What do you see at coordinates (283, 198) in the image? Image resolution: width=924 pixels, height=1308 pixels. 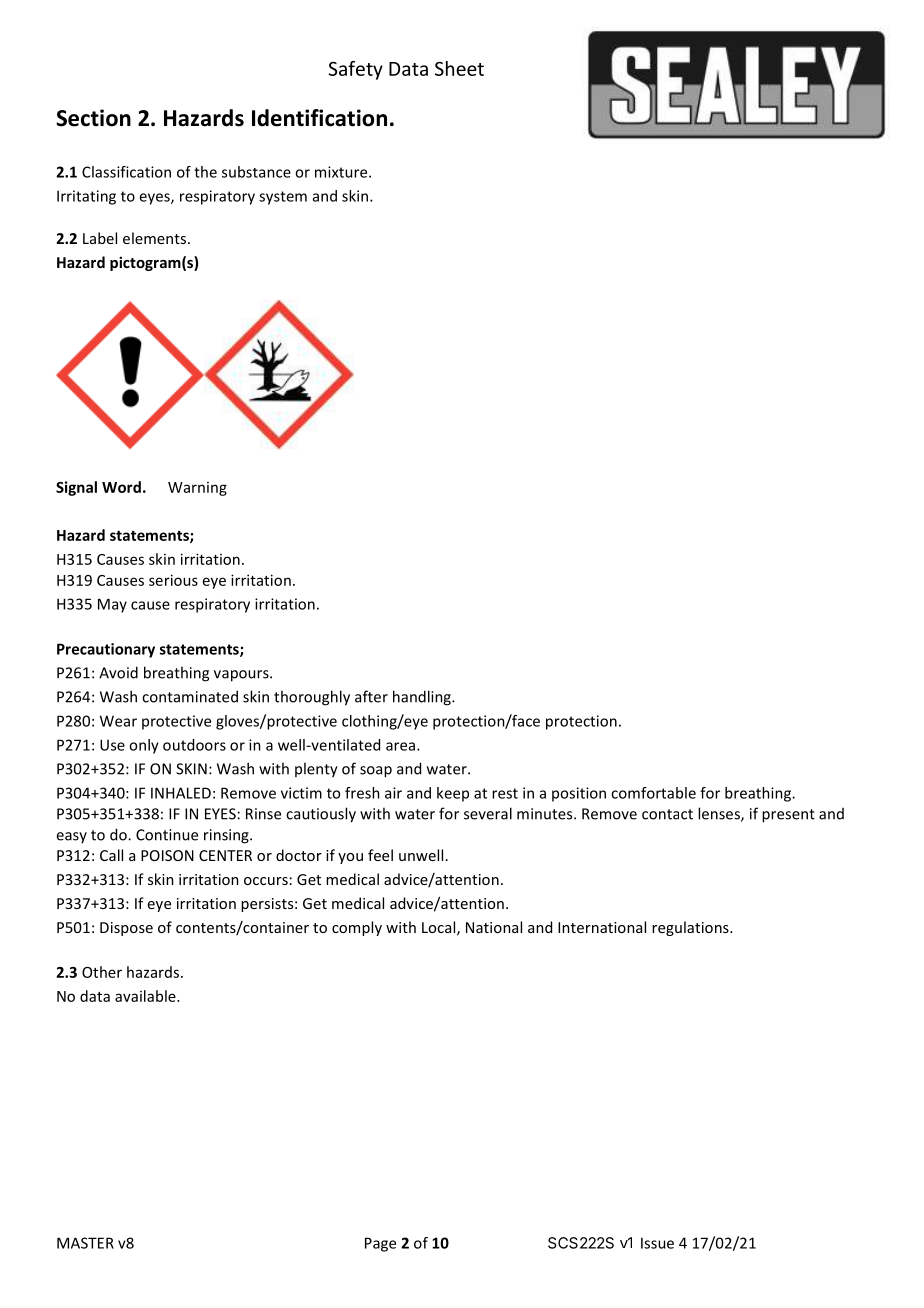 I see `system` at bounding box center [283, 198].
